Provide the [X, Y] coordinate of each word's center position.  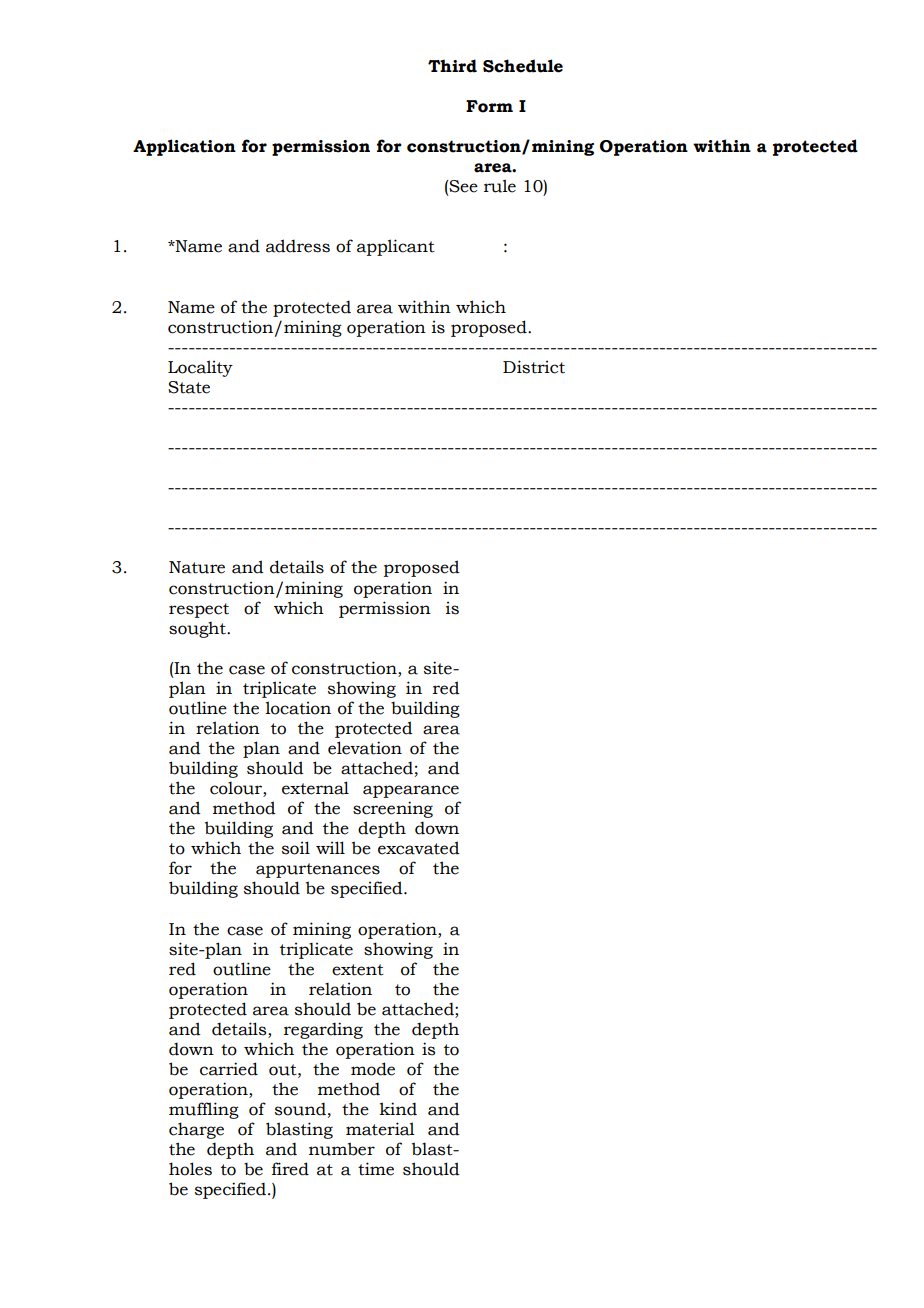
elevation [365, 748]
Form [489, 106]
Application [184, 147]
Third [452, 66]
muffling [204, 1110]
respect [199, 610]
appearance [411, 791]
